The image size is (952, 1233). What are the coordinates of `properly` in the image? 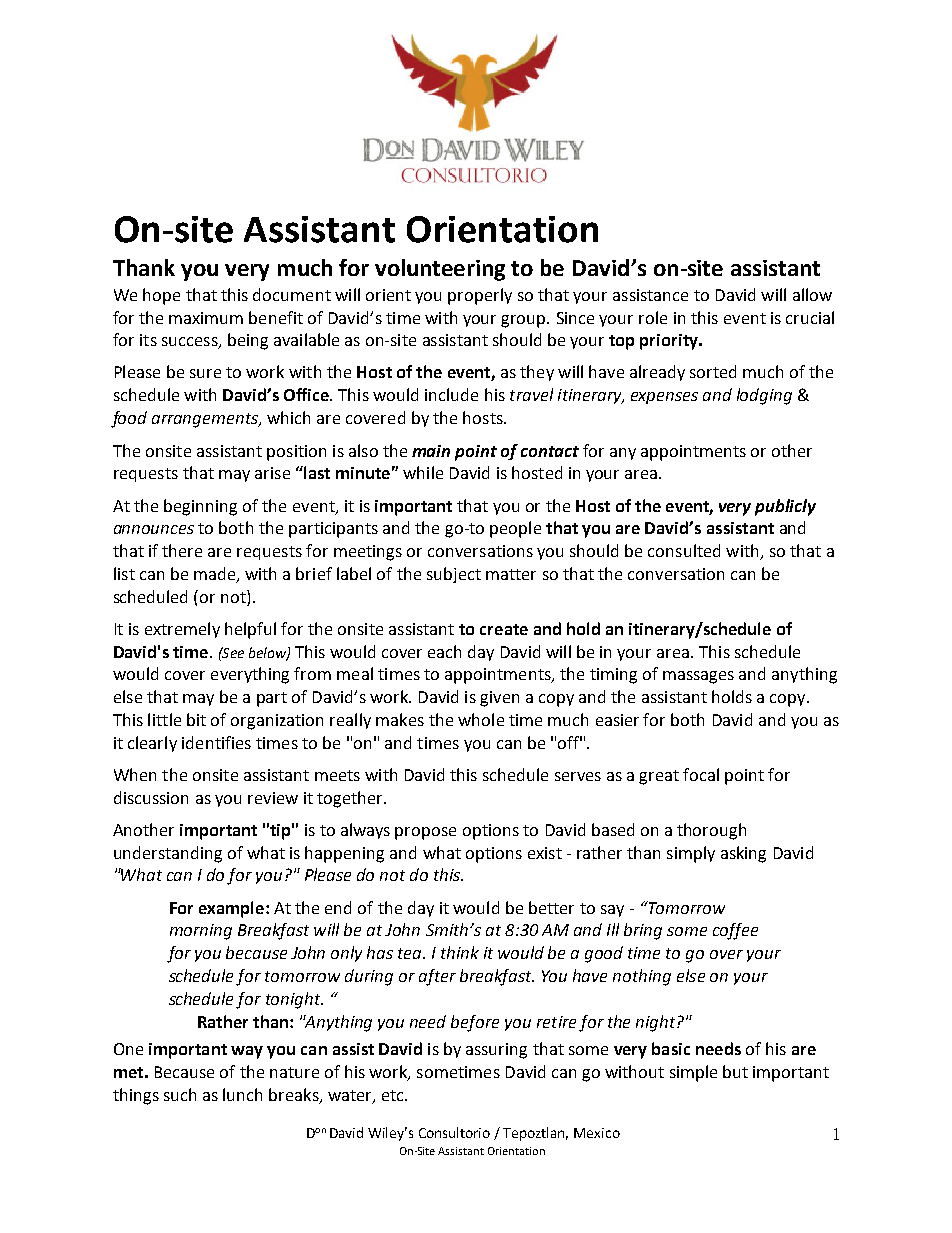 It's located at (480, 296).
